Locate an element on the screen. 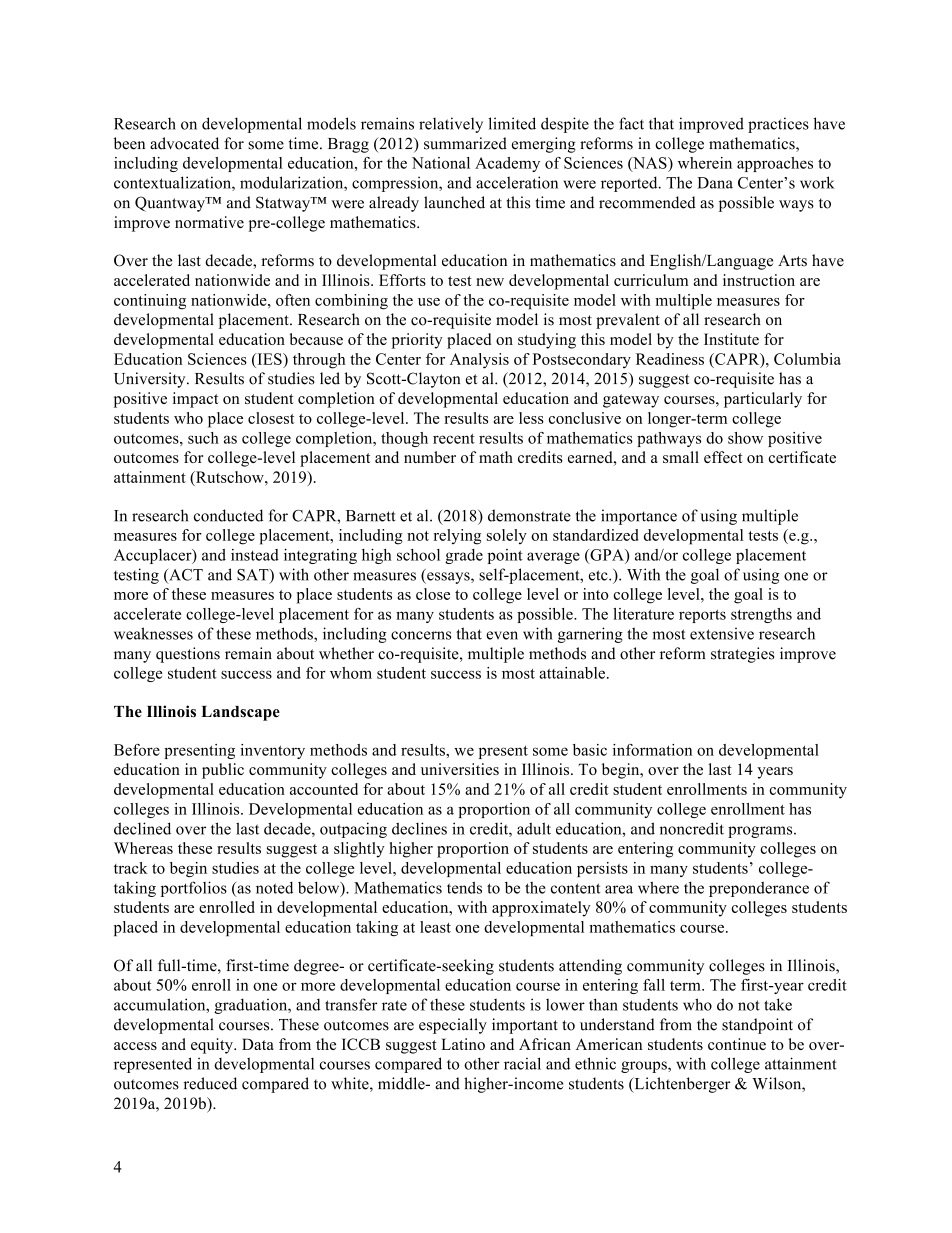 The width and height of the screenshot is (952, 1233). summarized is located at coordinates (465, 143).
